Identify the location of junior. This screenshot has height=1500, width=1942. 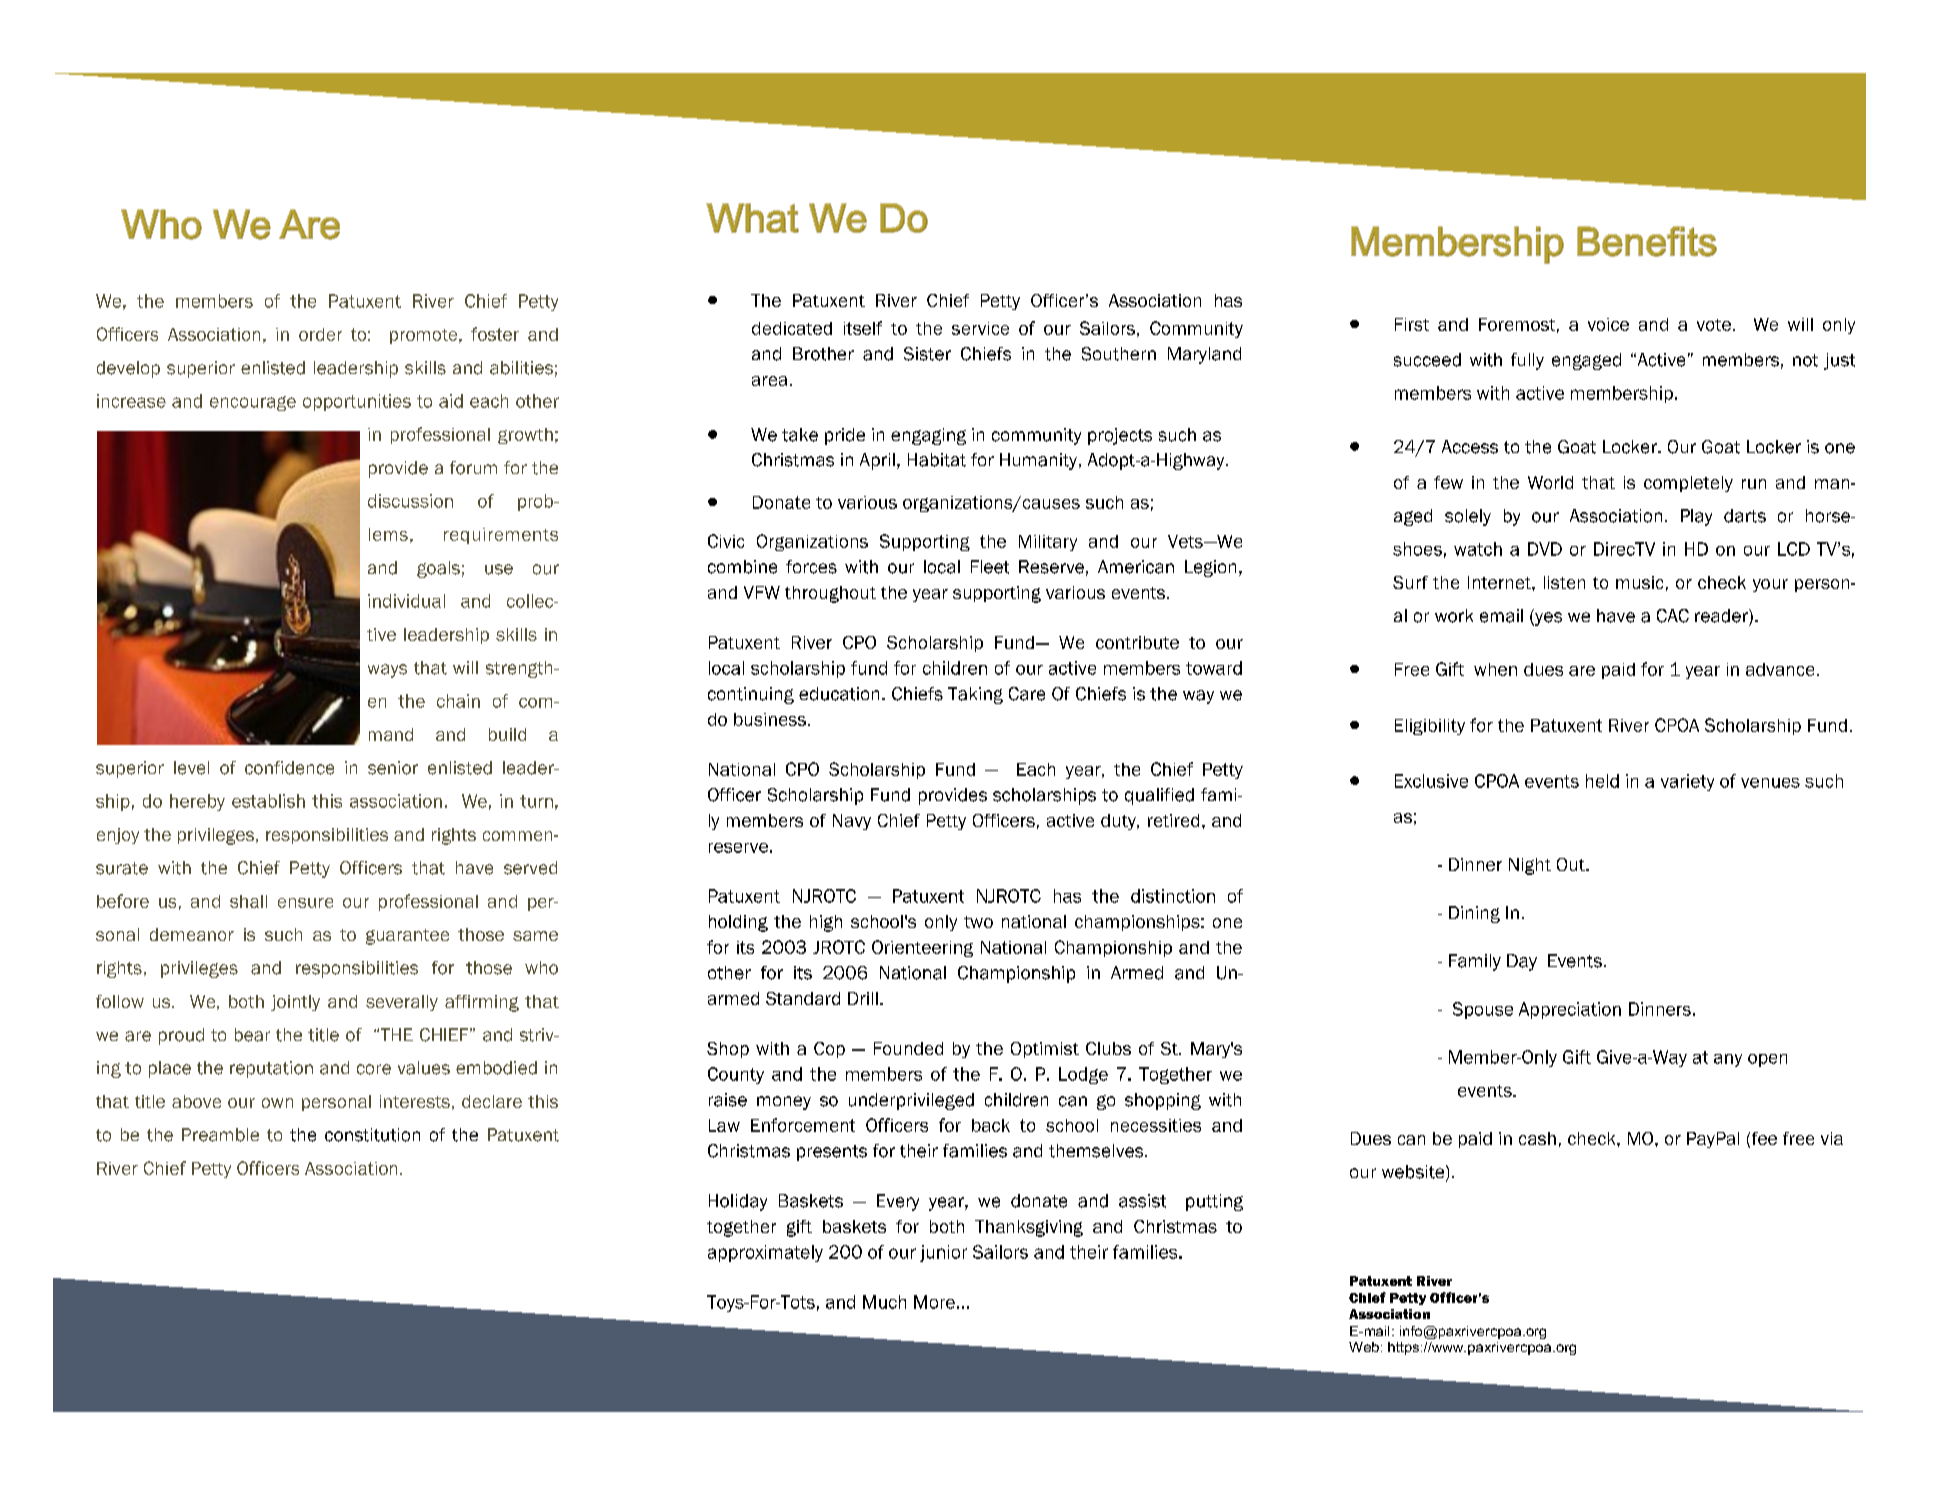
(943, 1253).
